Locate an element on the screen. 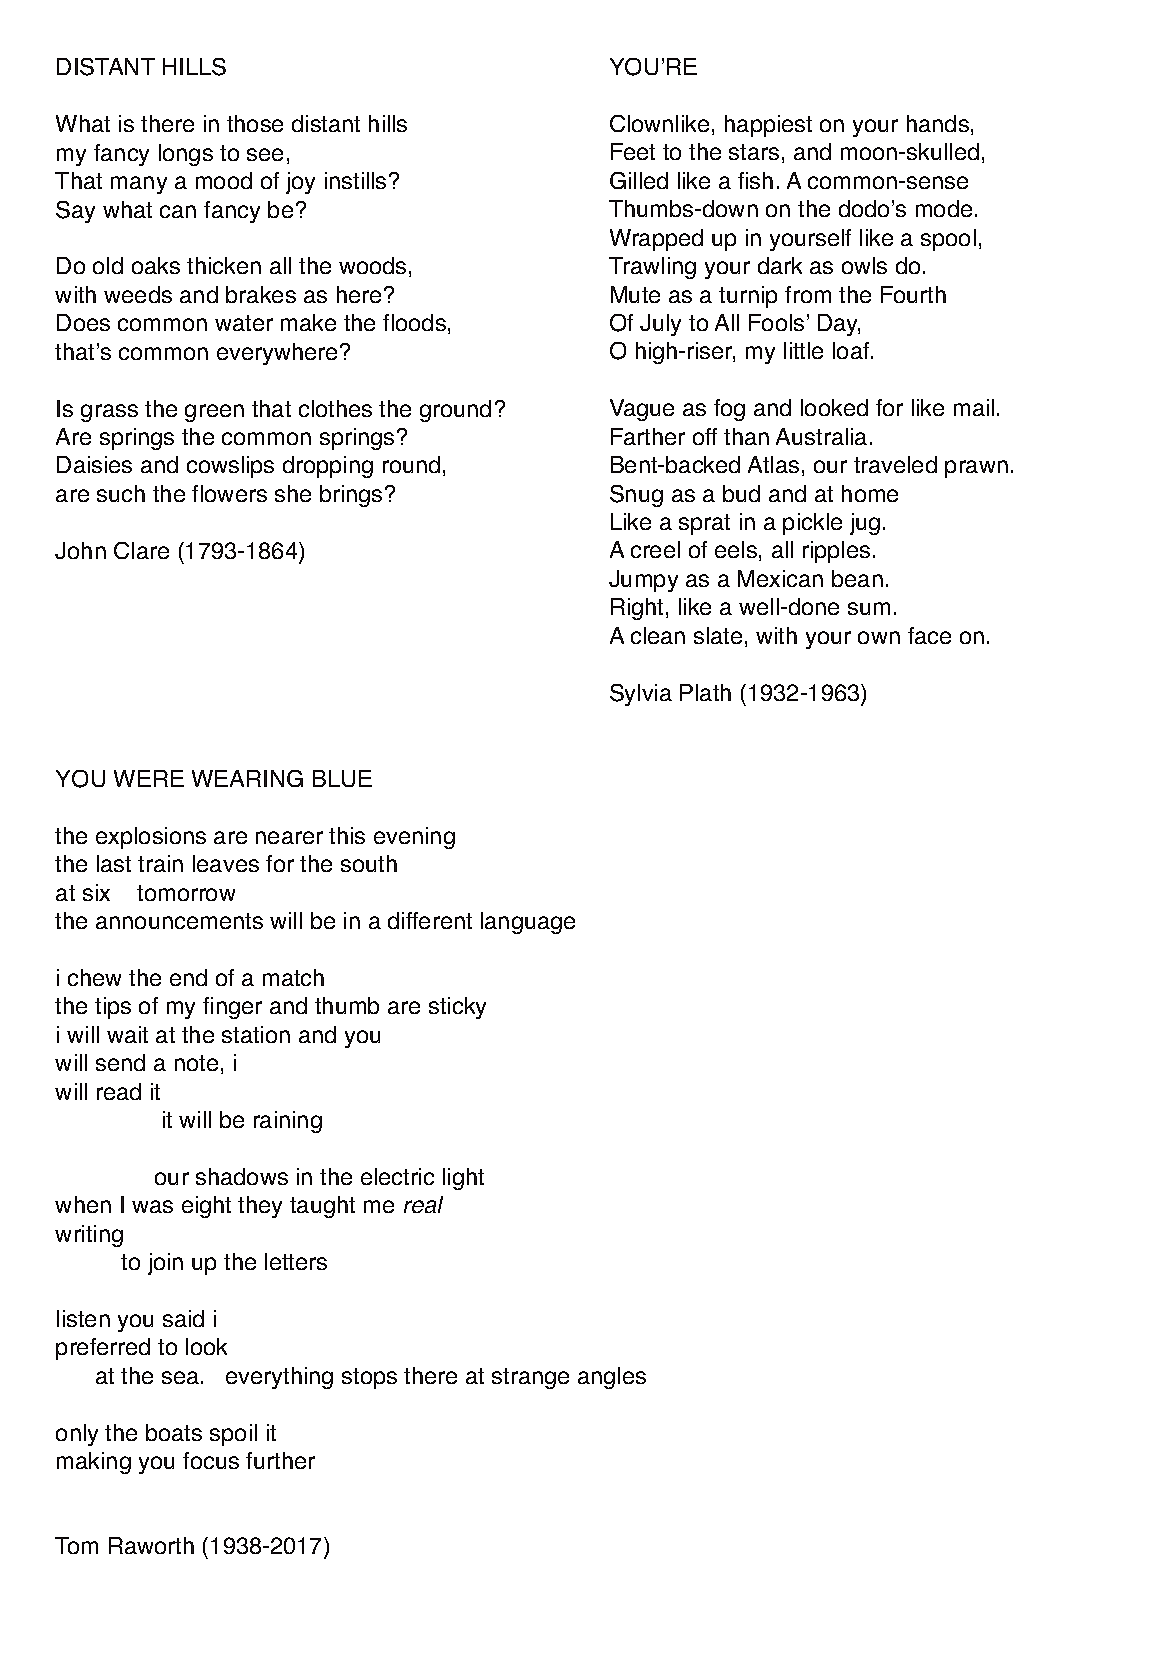  boats is located at coordinates (174, 1432).
